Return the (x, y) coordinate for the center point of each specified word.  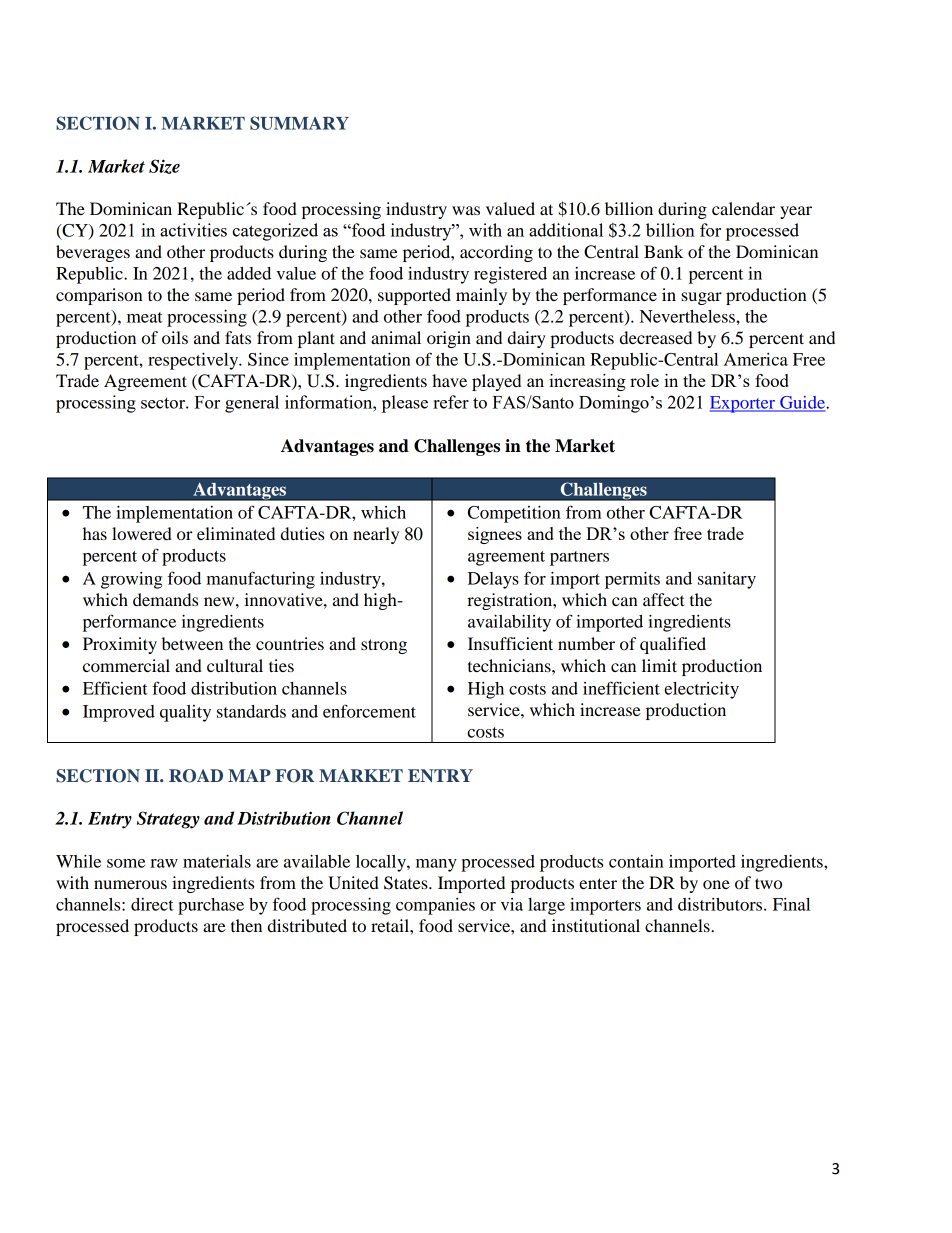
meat (145, 317)
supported (414, 296)
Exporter (744, 404)
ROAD (196, 776)
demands (165, 599)
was (466, 210)
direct (152, 904)
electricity (701, 690)
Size (164, 166)
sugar (701, 298)
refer (451, 402)
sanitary (727, 580)
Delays (493, 580)
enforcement (369, 711)
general (252, 404)
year (796, 212)
